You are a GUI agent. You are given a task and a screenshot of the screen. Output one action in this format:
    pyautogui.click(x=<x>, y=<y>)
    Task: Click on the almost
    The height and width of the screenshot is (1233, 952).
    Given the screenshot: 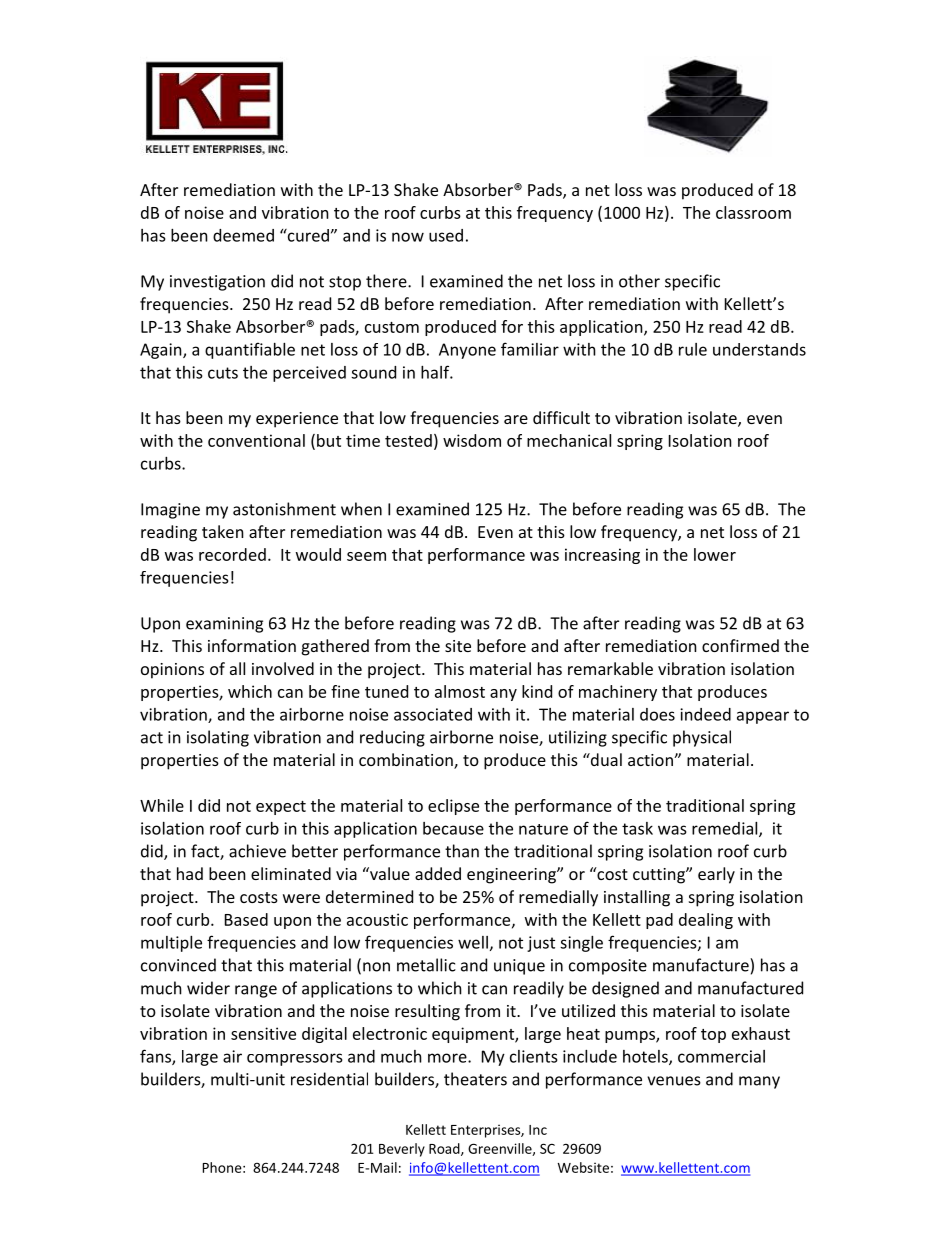 What is the action you would take?
    pyautogui.click(x=460, y=691)
